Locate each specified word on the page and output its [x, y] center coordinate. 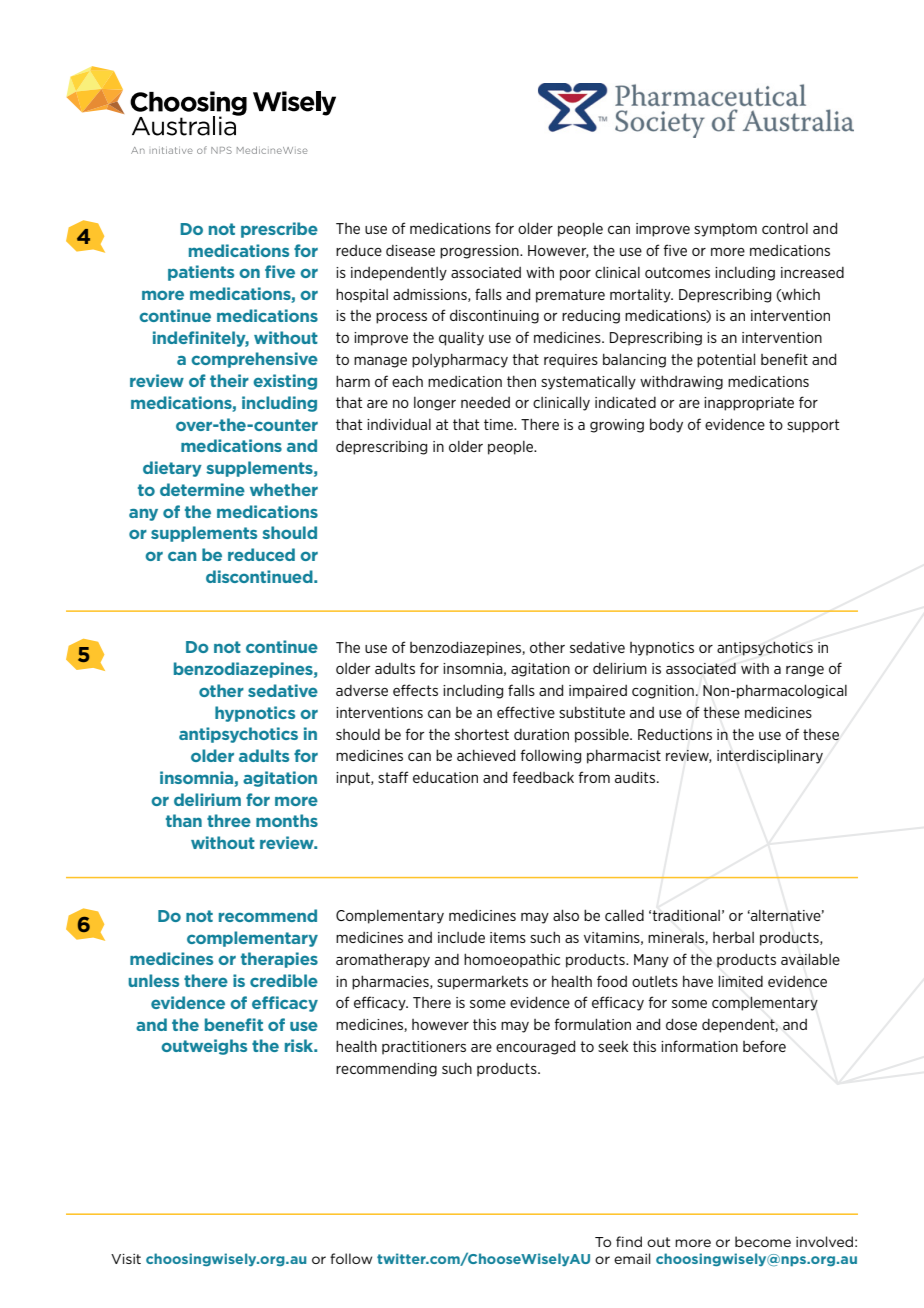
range [805, 671]
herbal [733, 937]
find [629, 1241]
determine [202, 489]
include [461, 937]
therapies [279, 960]
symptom [725, 230]
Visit [126, 1259]
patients [201, 273]
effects [415, 690]
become [763, 1241]
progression [480, 252]
